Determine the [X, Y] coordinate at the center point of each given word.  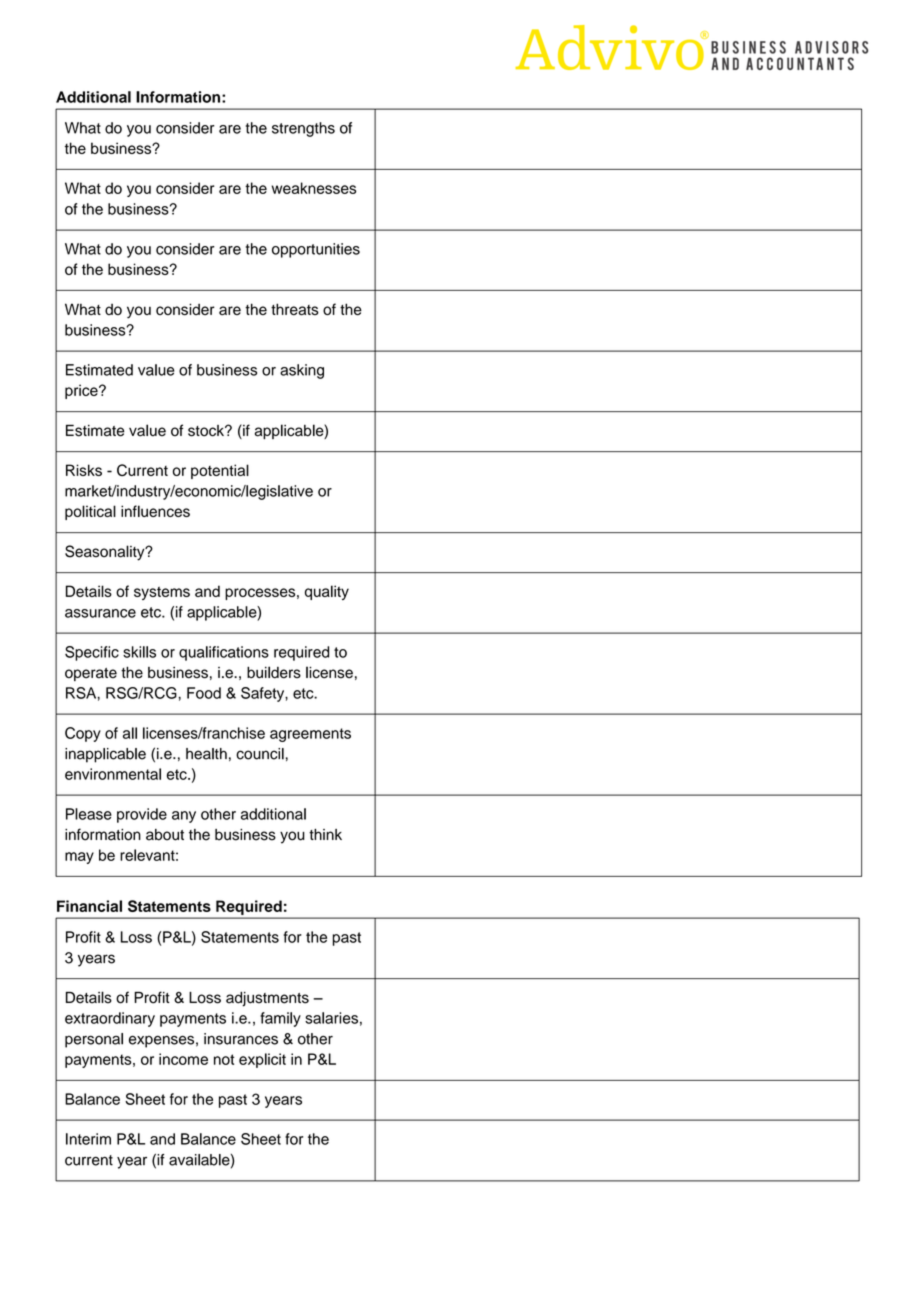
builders [274, 672]
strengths [303, 129]
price [82, 391]
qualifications [224, 653]
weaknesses [314, 188]
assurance [100, 613]
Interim [88, 1139]
